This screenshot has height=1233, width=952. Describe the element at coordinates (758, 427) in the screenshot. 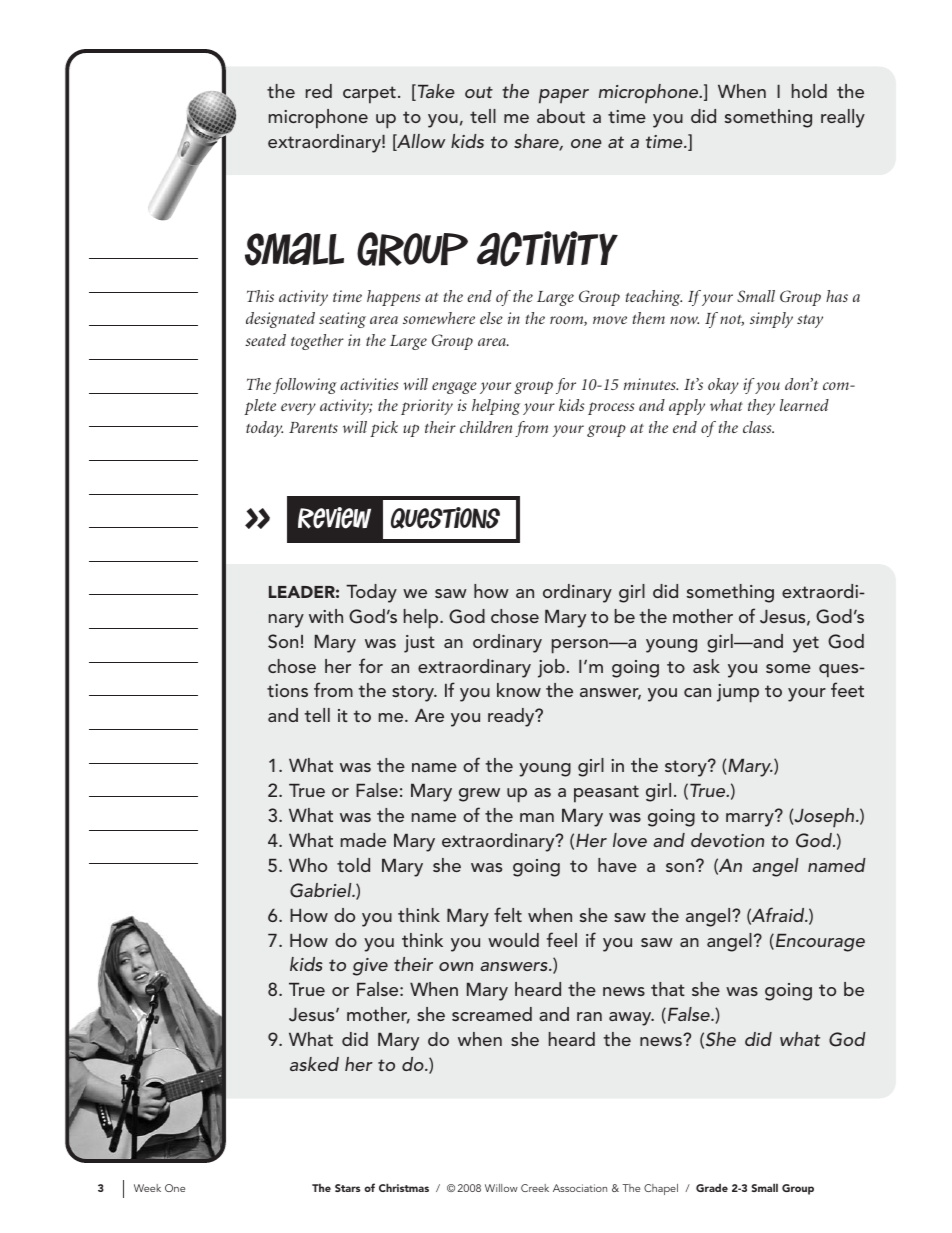

I see `class` at that location.
